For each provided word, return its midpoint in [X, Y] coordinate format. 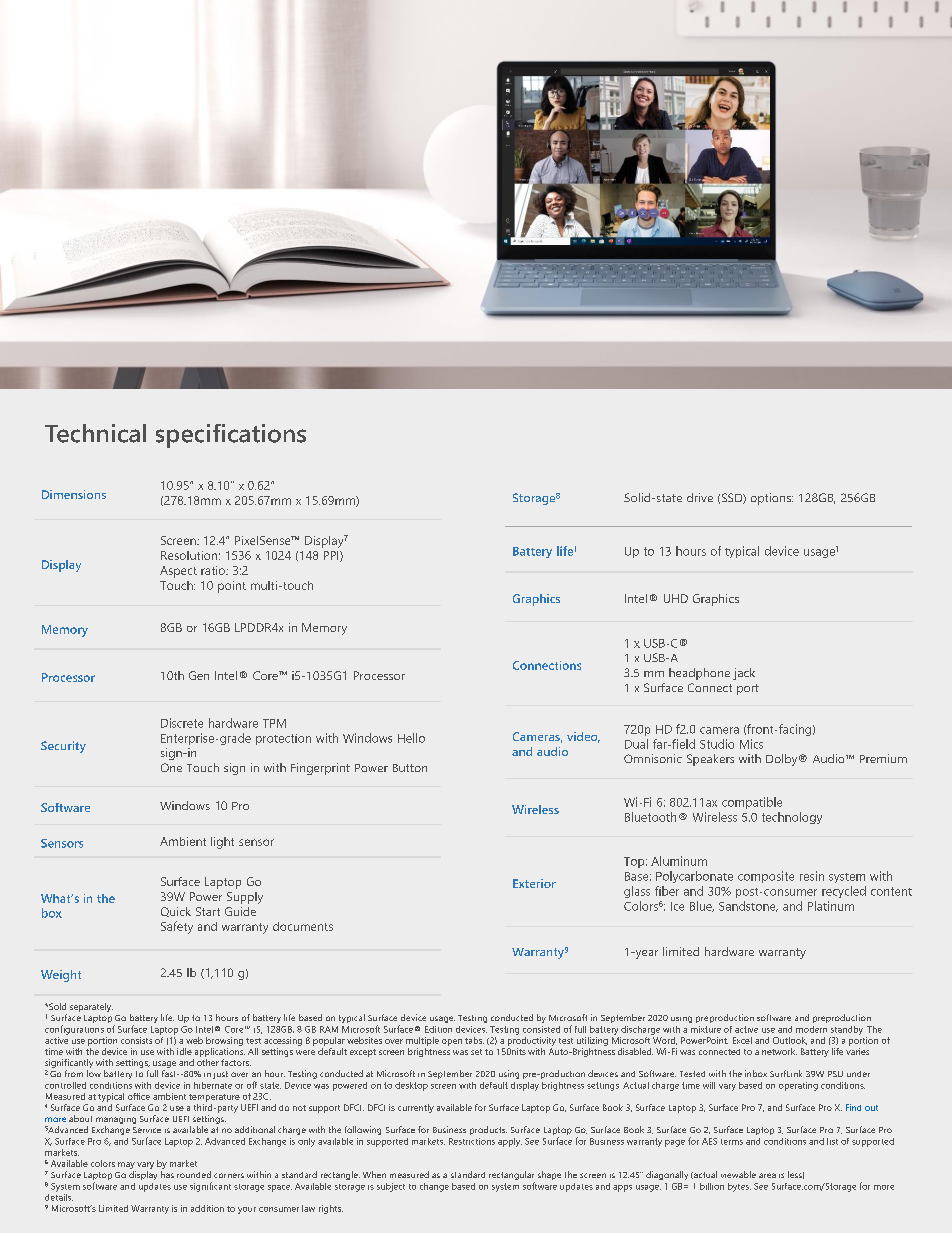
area [767, 1175]
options [772, 499]
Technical [95, 433]
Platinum [831, 906]
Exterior [534, 883]
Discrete [182, 723]
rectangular [512, 1177]
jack [744, 674]
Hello [411, 738]
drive [700, 497]
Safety [177, 927]
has [167, 1174]
